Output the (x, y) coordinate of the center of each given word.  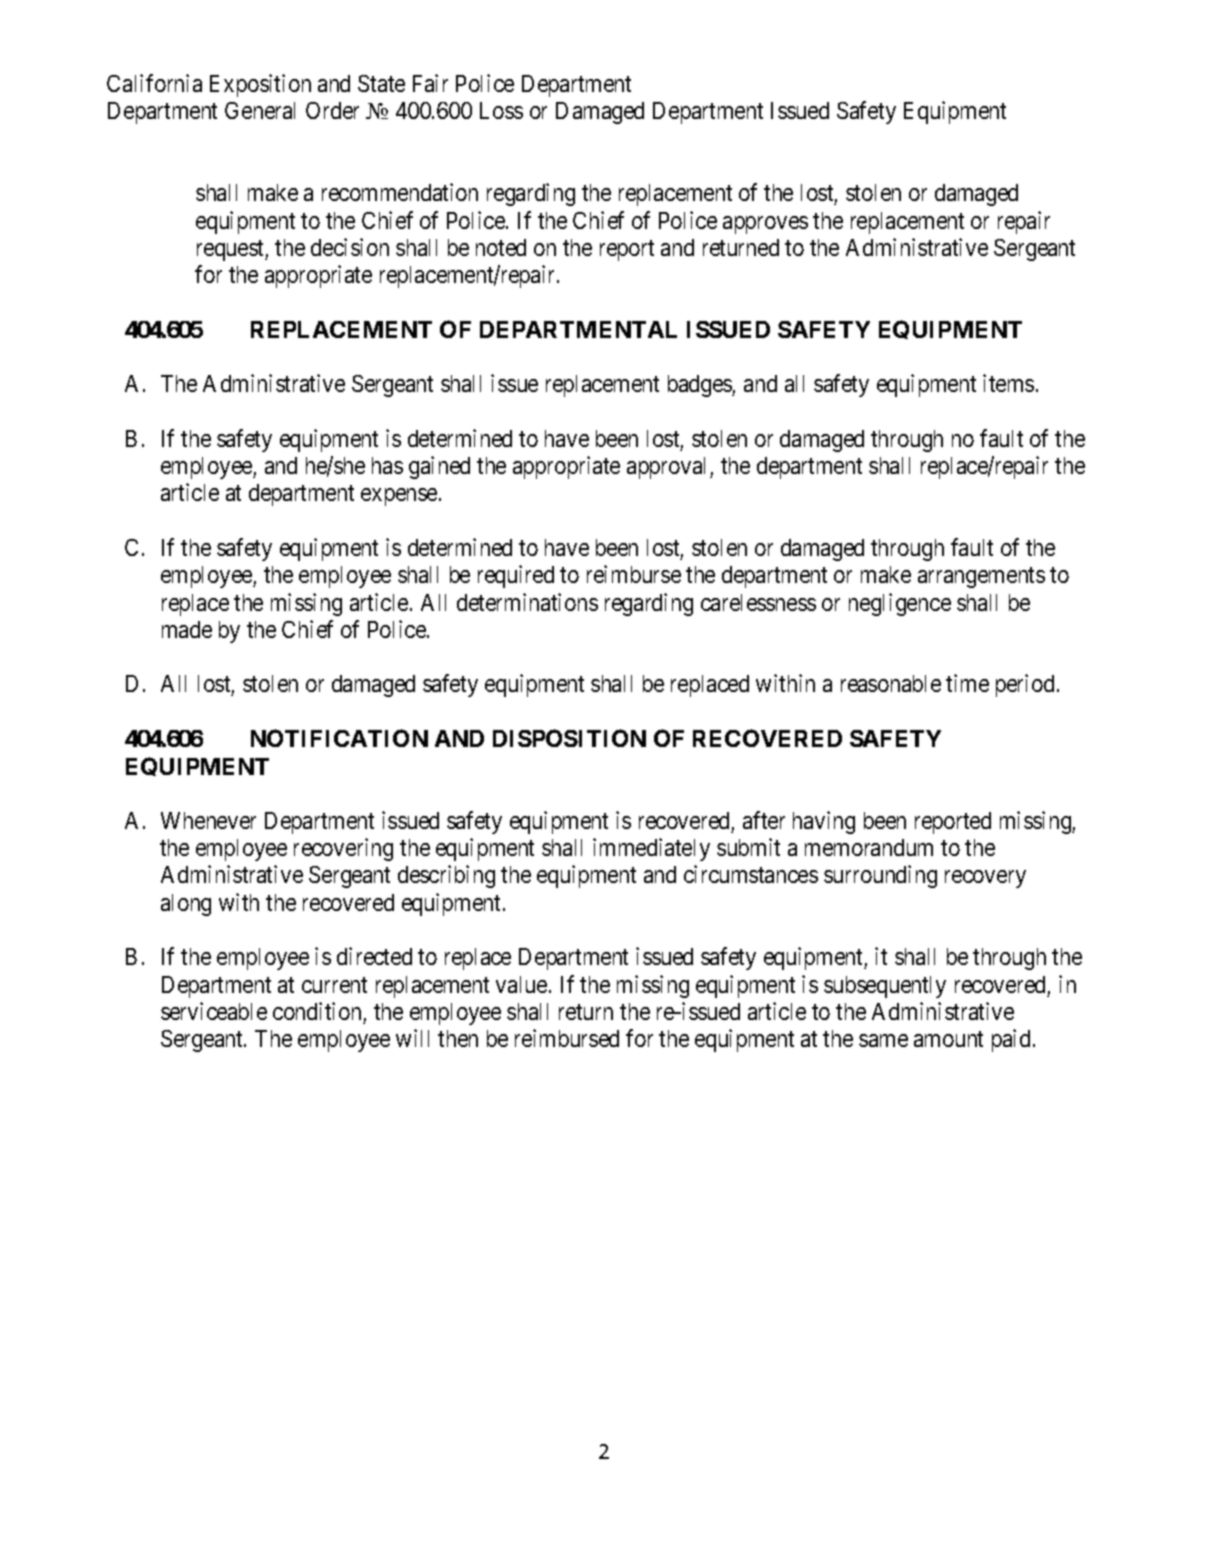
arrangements (981, 578)
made (187, 629)
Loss (501, 110)
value (521, 984)
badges (700, 386)
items (1008, 383)
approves (765, 225)
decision (350, 247)
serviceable (214, 1011)
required (516, 576)
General (260, 110)
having (824, 822)
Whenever (208, 820)
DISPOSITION (569, 738)
